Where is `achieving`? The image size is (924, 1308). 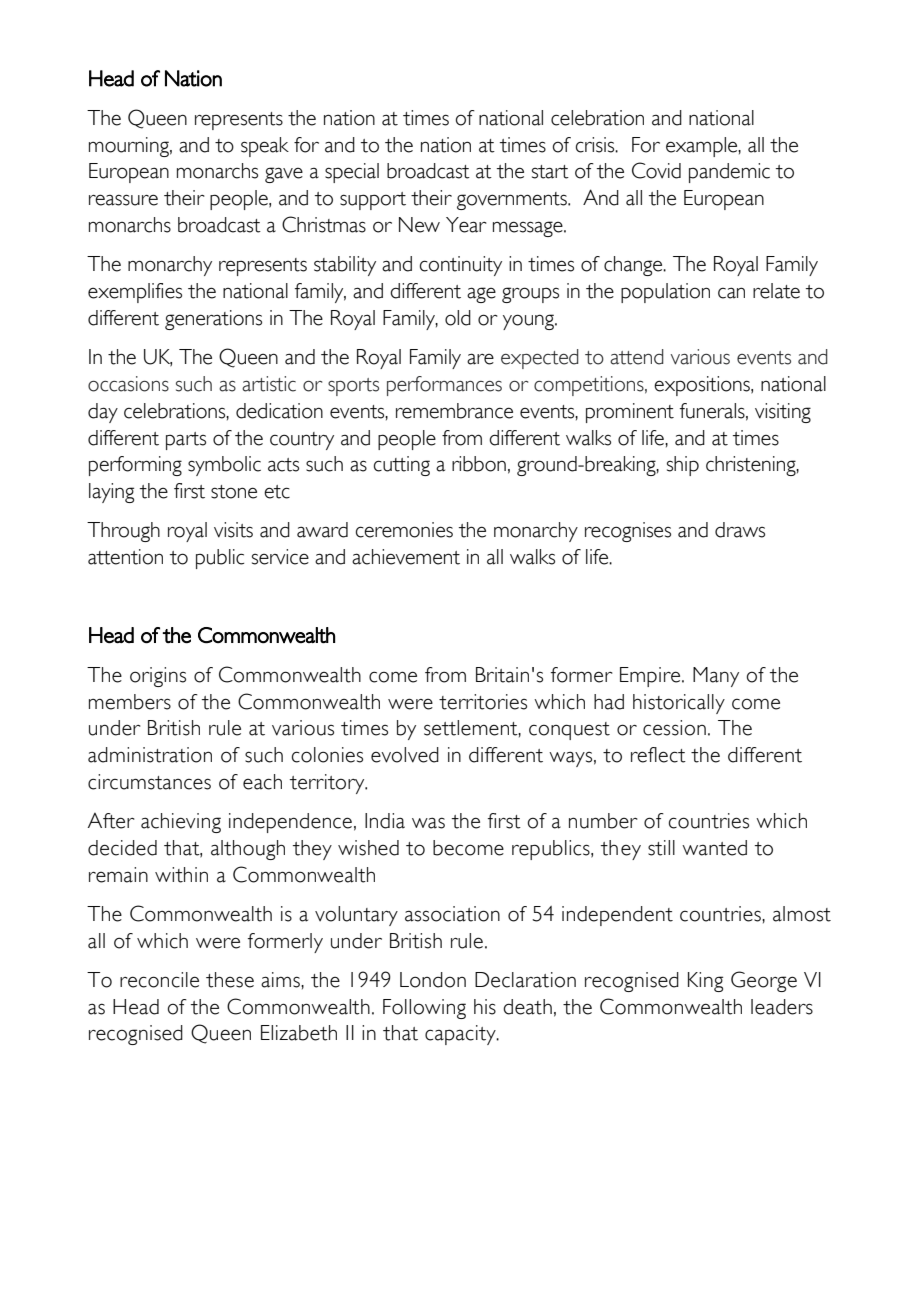 achieving is located at coordinates (181, 823).
